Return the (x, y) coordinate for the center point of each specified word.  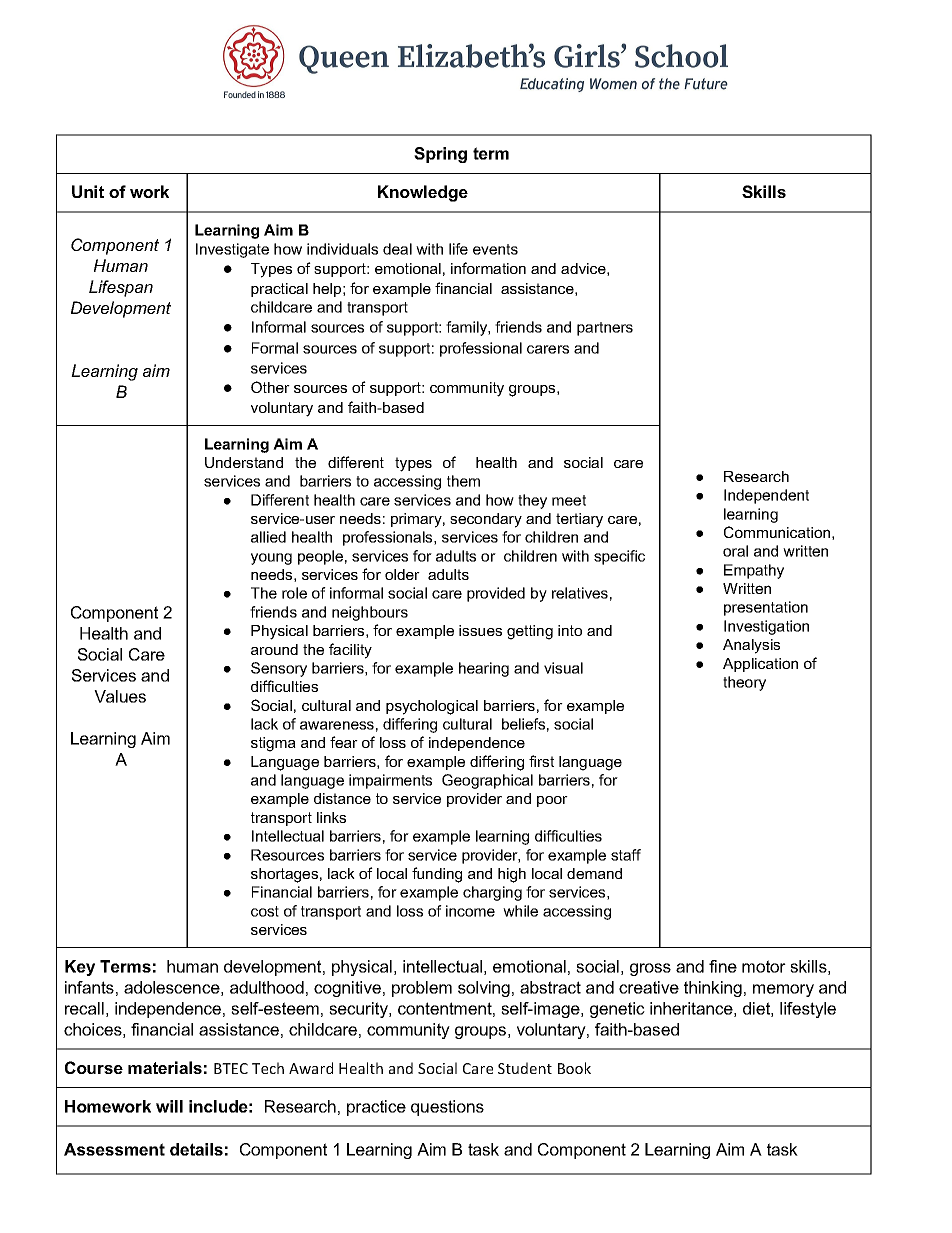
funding (437, 875)
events (495, 249)
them (463, 481)
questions (447, 1108)
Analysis (751, 646)
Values (120, 696)
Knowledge (423, 193)
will (169, 1106)
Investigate (232, 250)
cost (265, 911)
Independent (766, 496)
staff (626, 855)
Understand (244, 462)
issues (480, 630)
